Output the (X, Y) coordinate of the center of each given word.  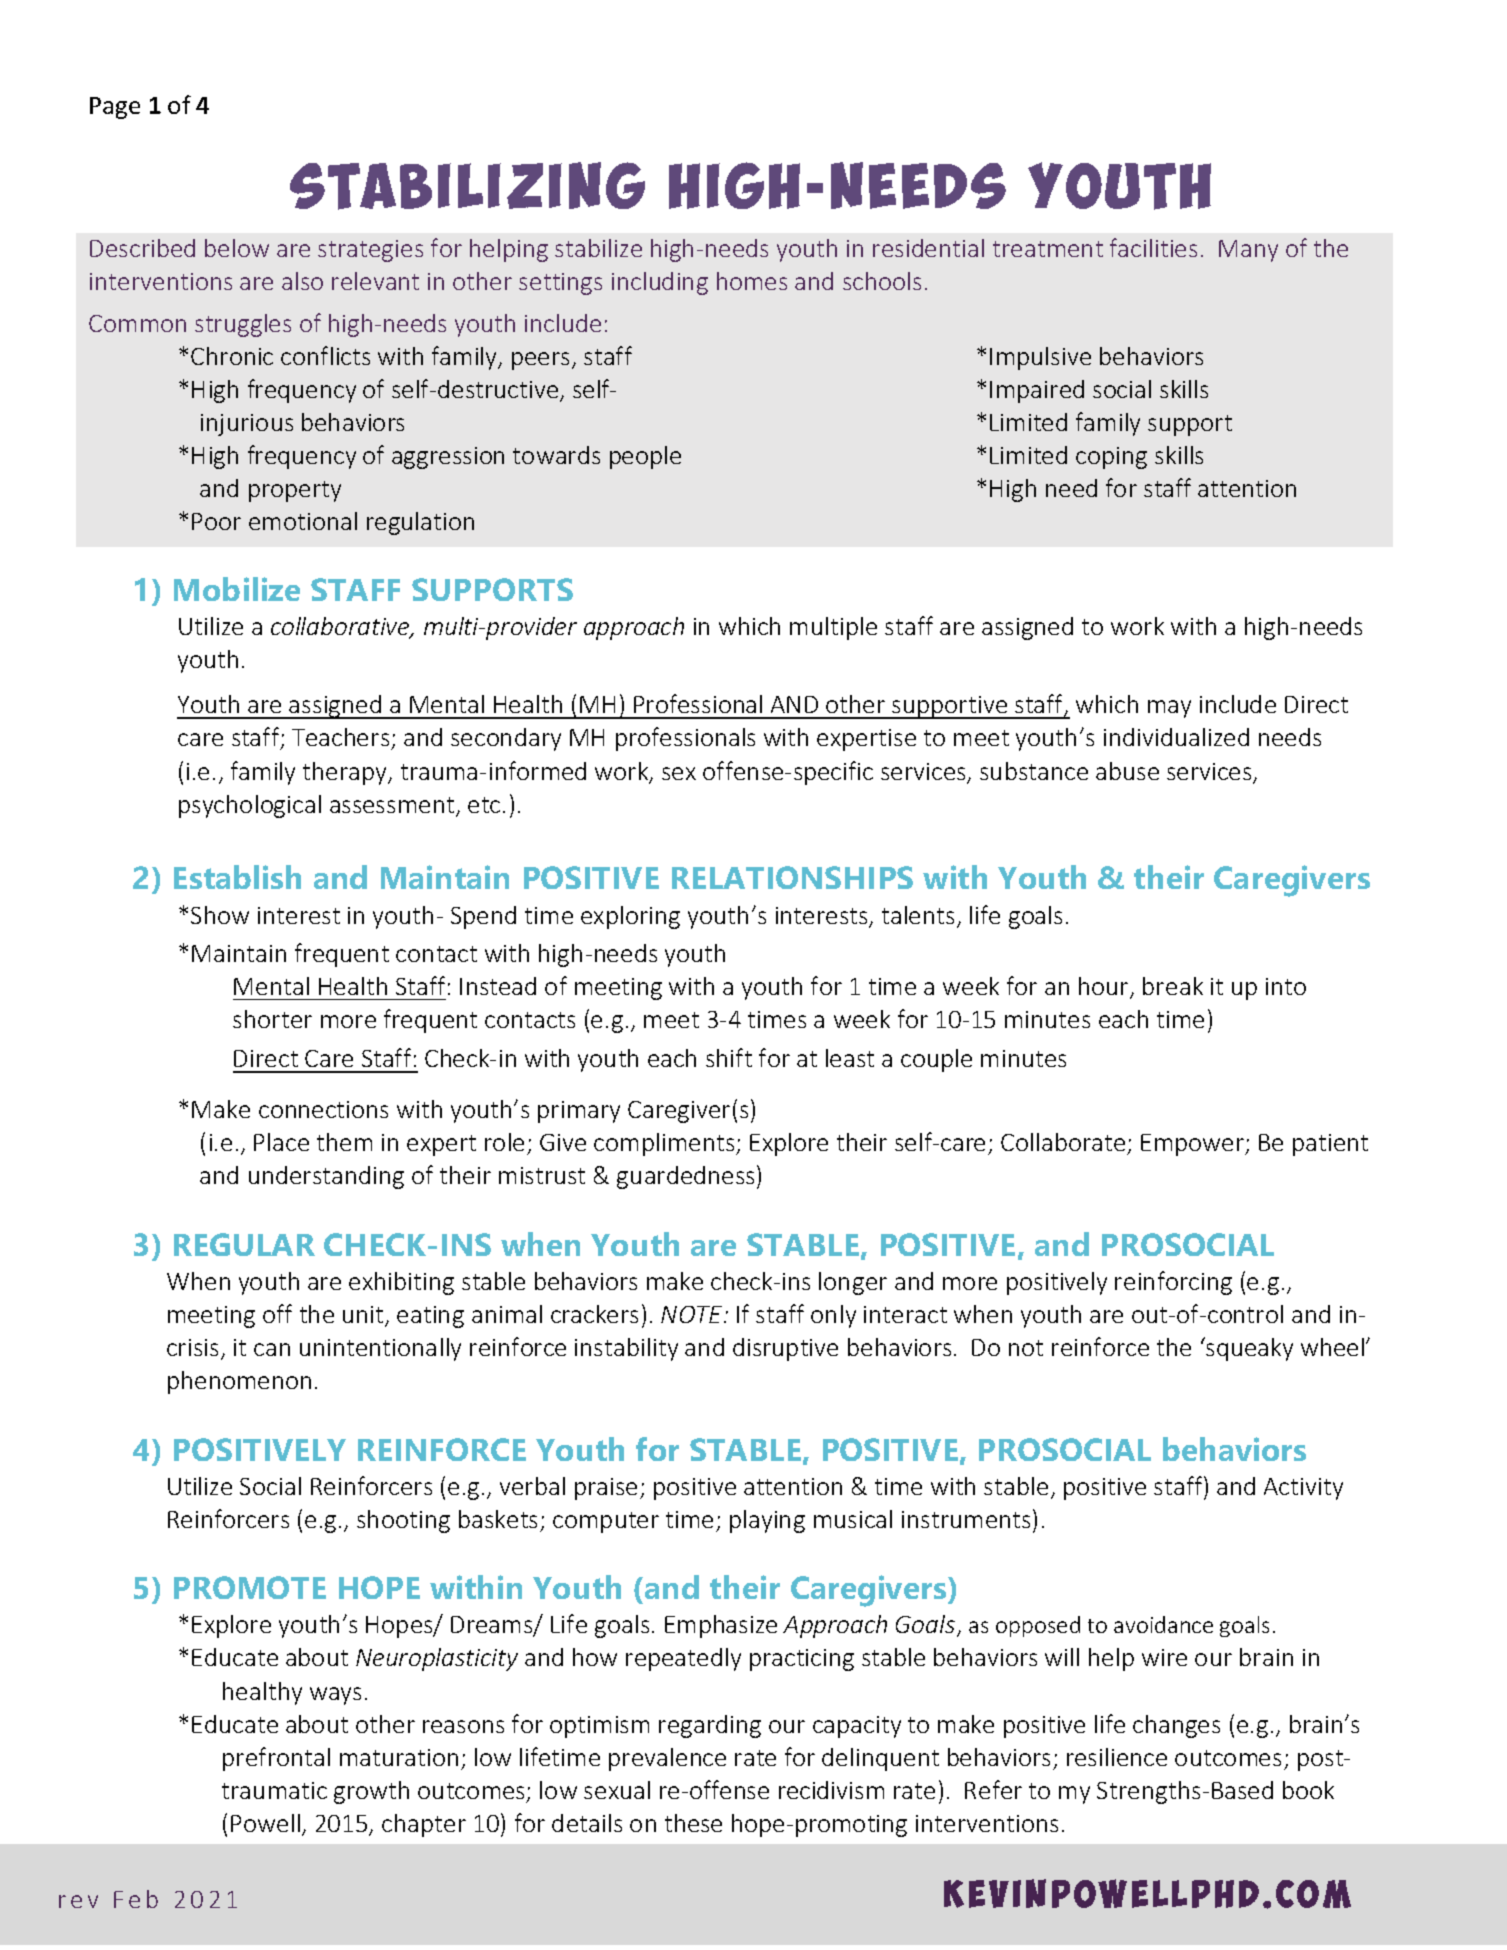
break (1173, 986)
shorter (272, 1019)
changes (1176, 1726)
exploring (630, 917)
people (645, 457)
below (237, 248)
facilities (1153, 247)
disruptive (785, 1349)
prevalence (667, 1759)
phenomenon (239, 1382)
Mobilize (237, 589)
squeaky (1248, 1349)
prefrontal (276, 1759)
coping (1111, 458)
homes (752, 281)
